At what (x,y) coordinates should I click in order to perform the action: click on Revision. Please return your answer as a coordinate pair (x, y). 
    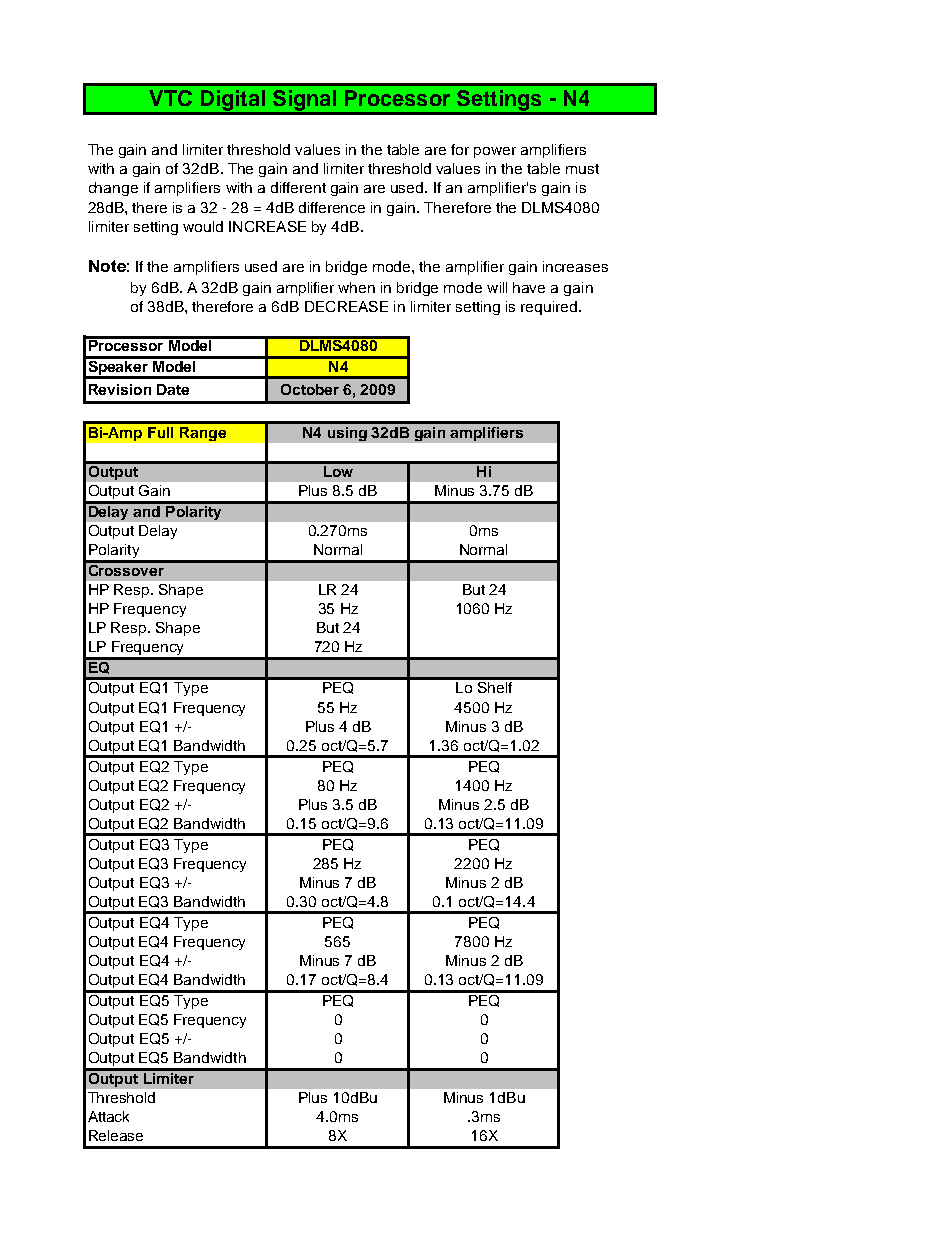
    Looking at the image, I should click on (120, 389).
